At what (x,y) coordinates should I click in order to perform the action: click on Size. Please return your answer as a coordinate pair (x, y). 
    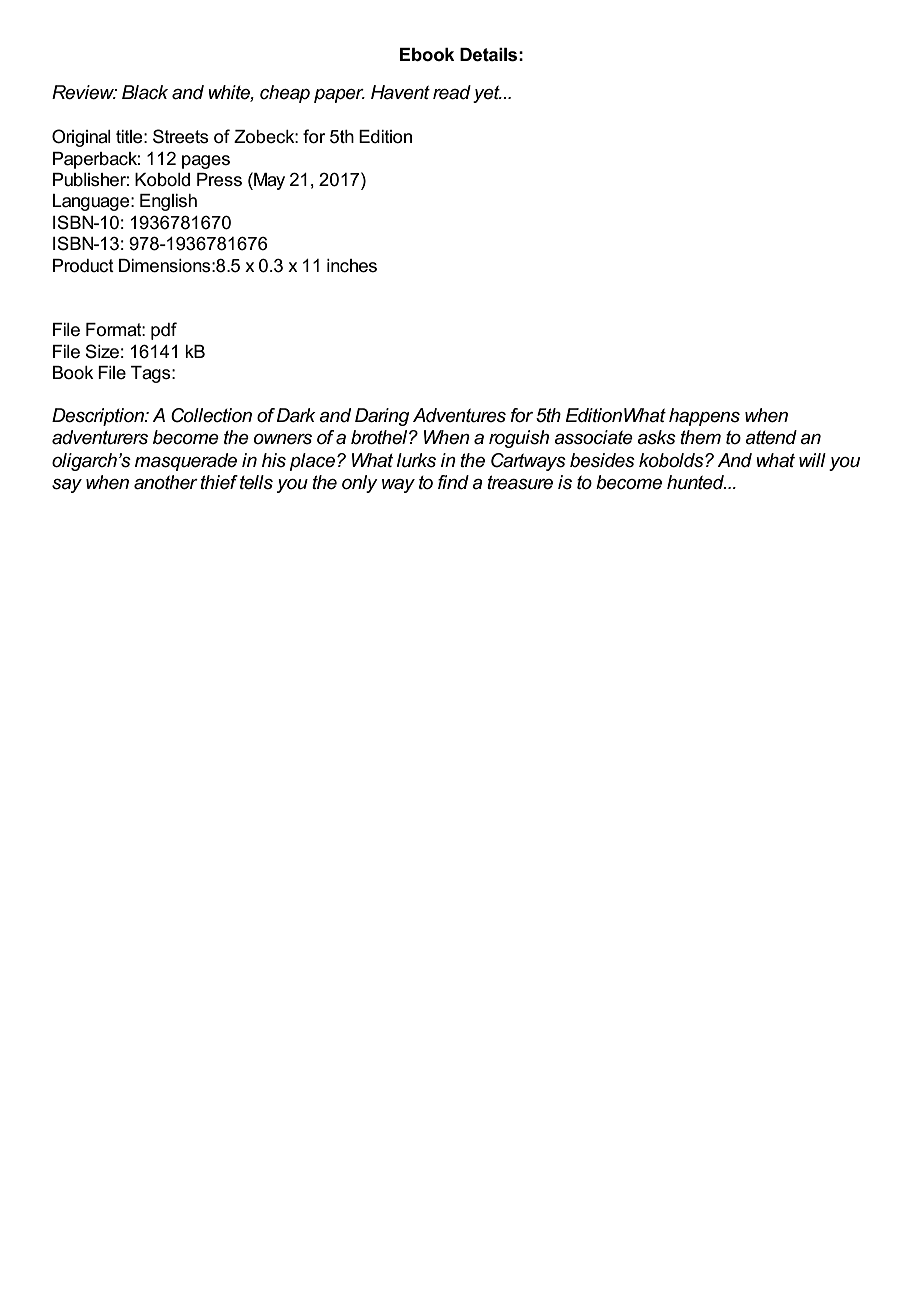
    Looking at the image, I should click on (102, 351).
